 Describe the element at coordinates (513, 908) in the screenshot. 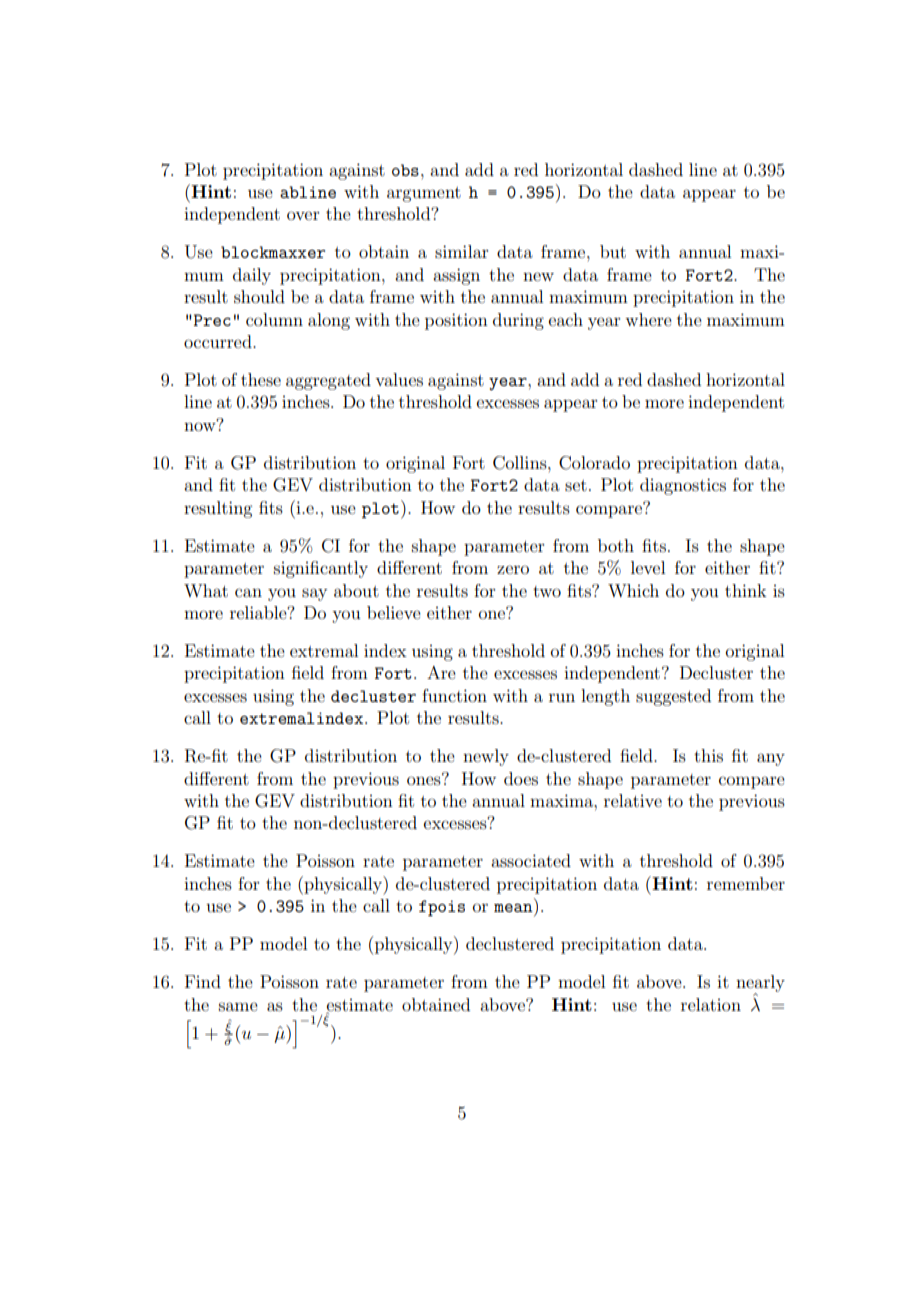

I see `mean` at that location.
